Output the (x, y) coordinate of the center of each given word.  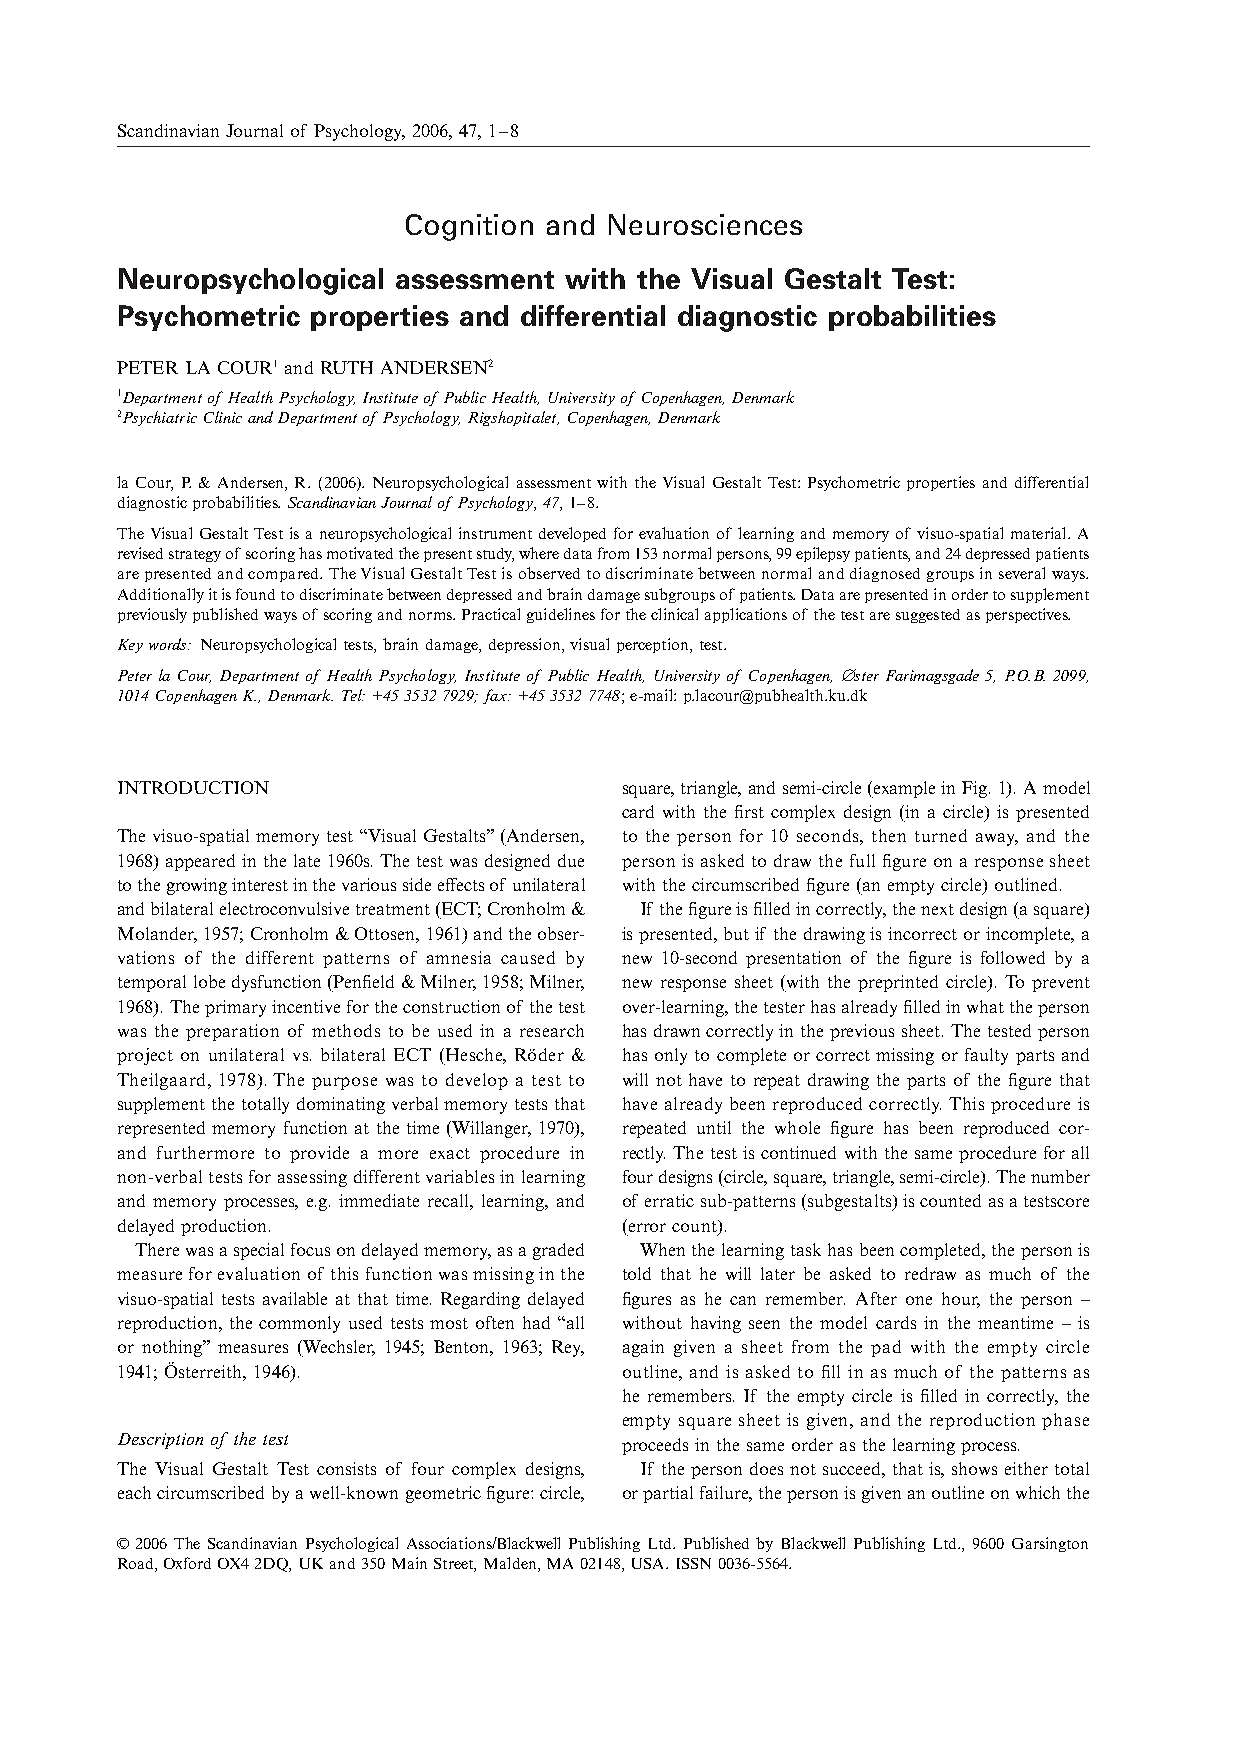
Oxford (187, 1563)
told (637, 1273)
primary (235, 1008)
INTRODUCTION (193, 787)
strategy (195, 556)
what (985, 1006)
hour (961, 1299)
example (903, 789)
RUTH (347, 367)
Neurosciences (705, 224)
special (259, 1251)
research (552, 1030)
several (1022, 573)
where (539, 553)
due (571, 860)
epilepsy (823, 554)
